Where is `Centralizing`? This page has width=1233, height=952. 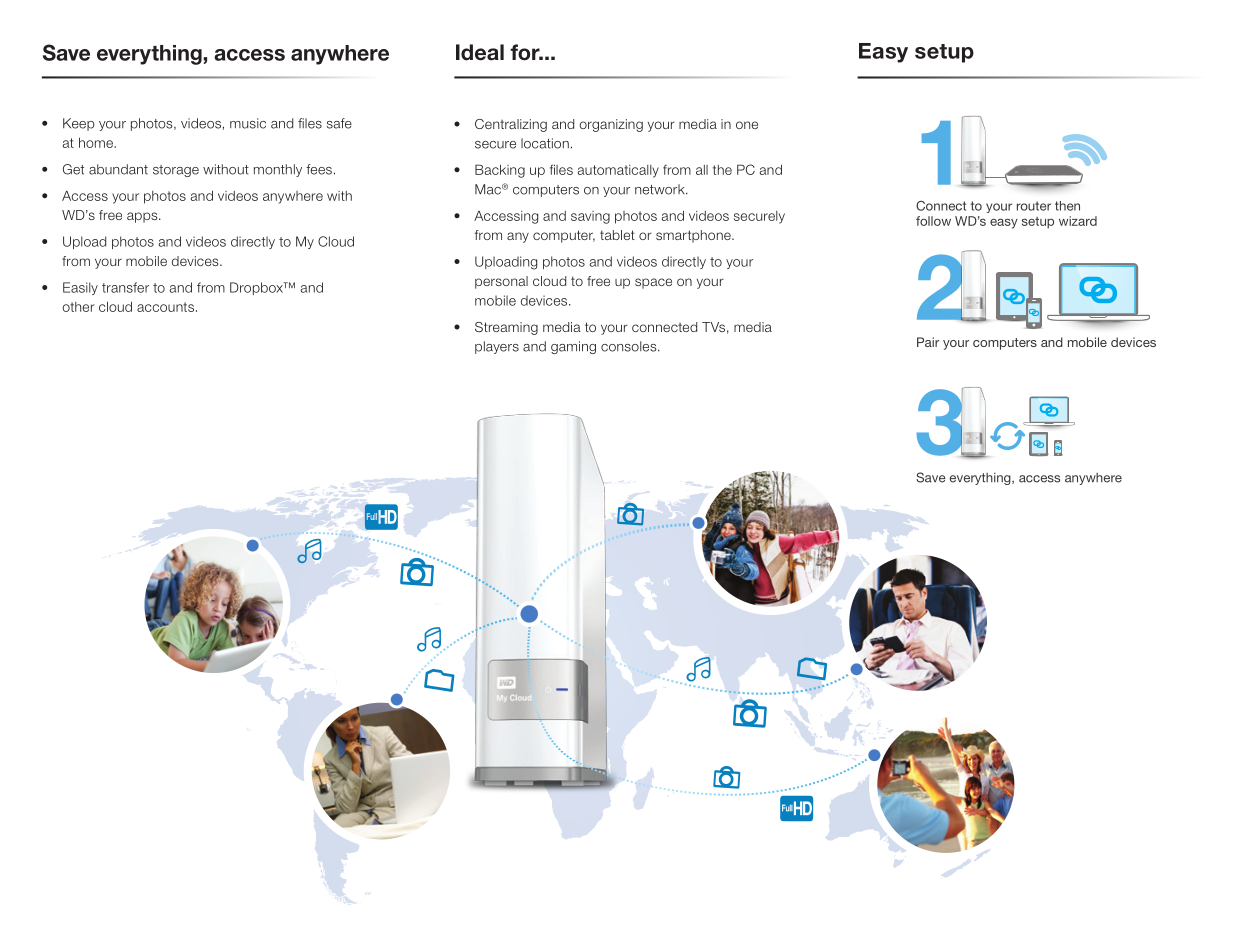
Centralizing is located at coordinates (511, 125).
